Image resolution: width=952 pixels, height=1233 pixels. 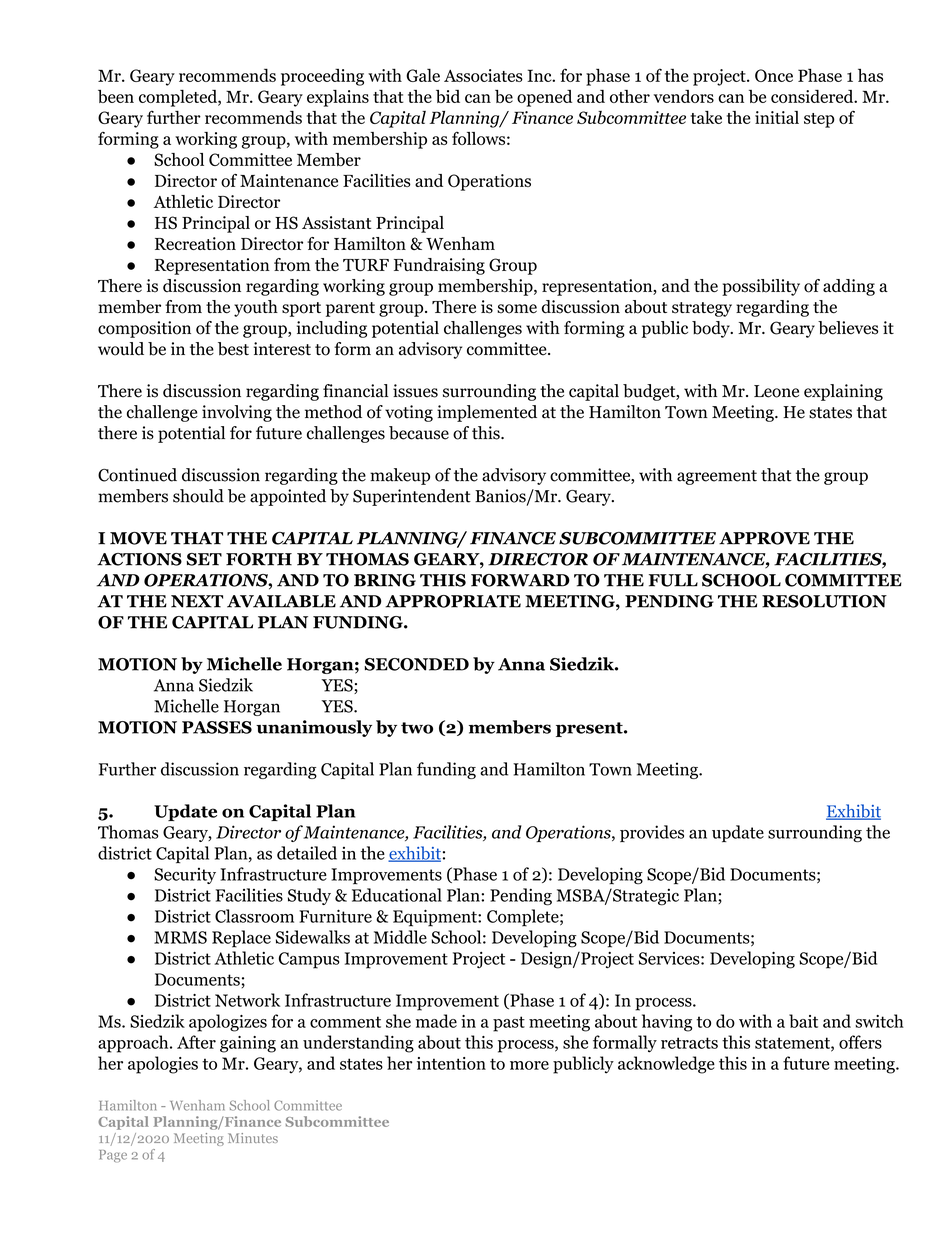 What do you see at coordinates (487, 413) in the screenshot?
I see `implemented` at bounding box center [487, 413].
